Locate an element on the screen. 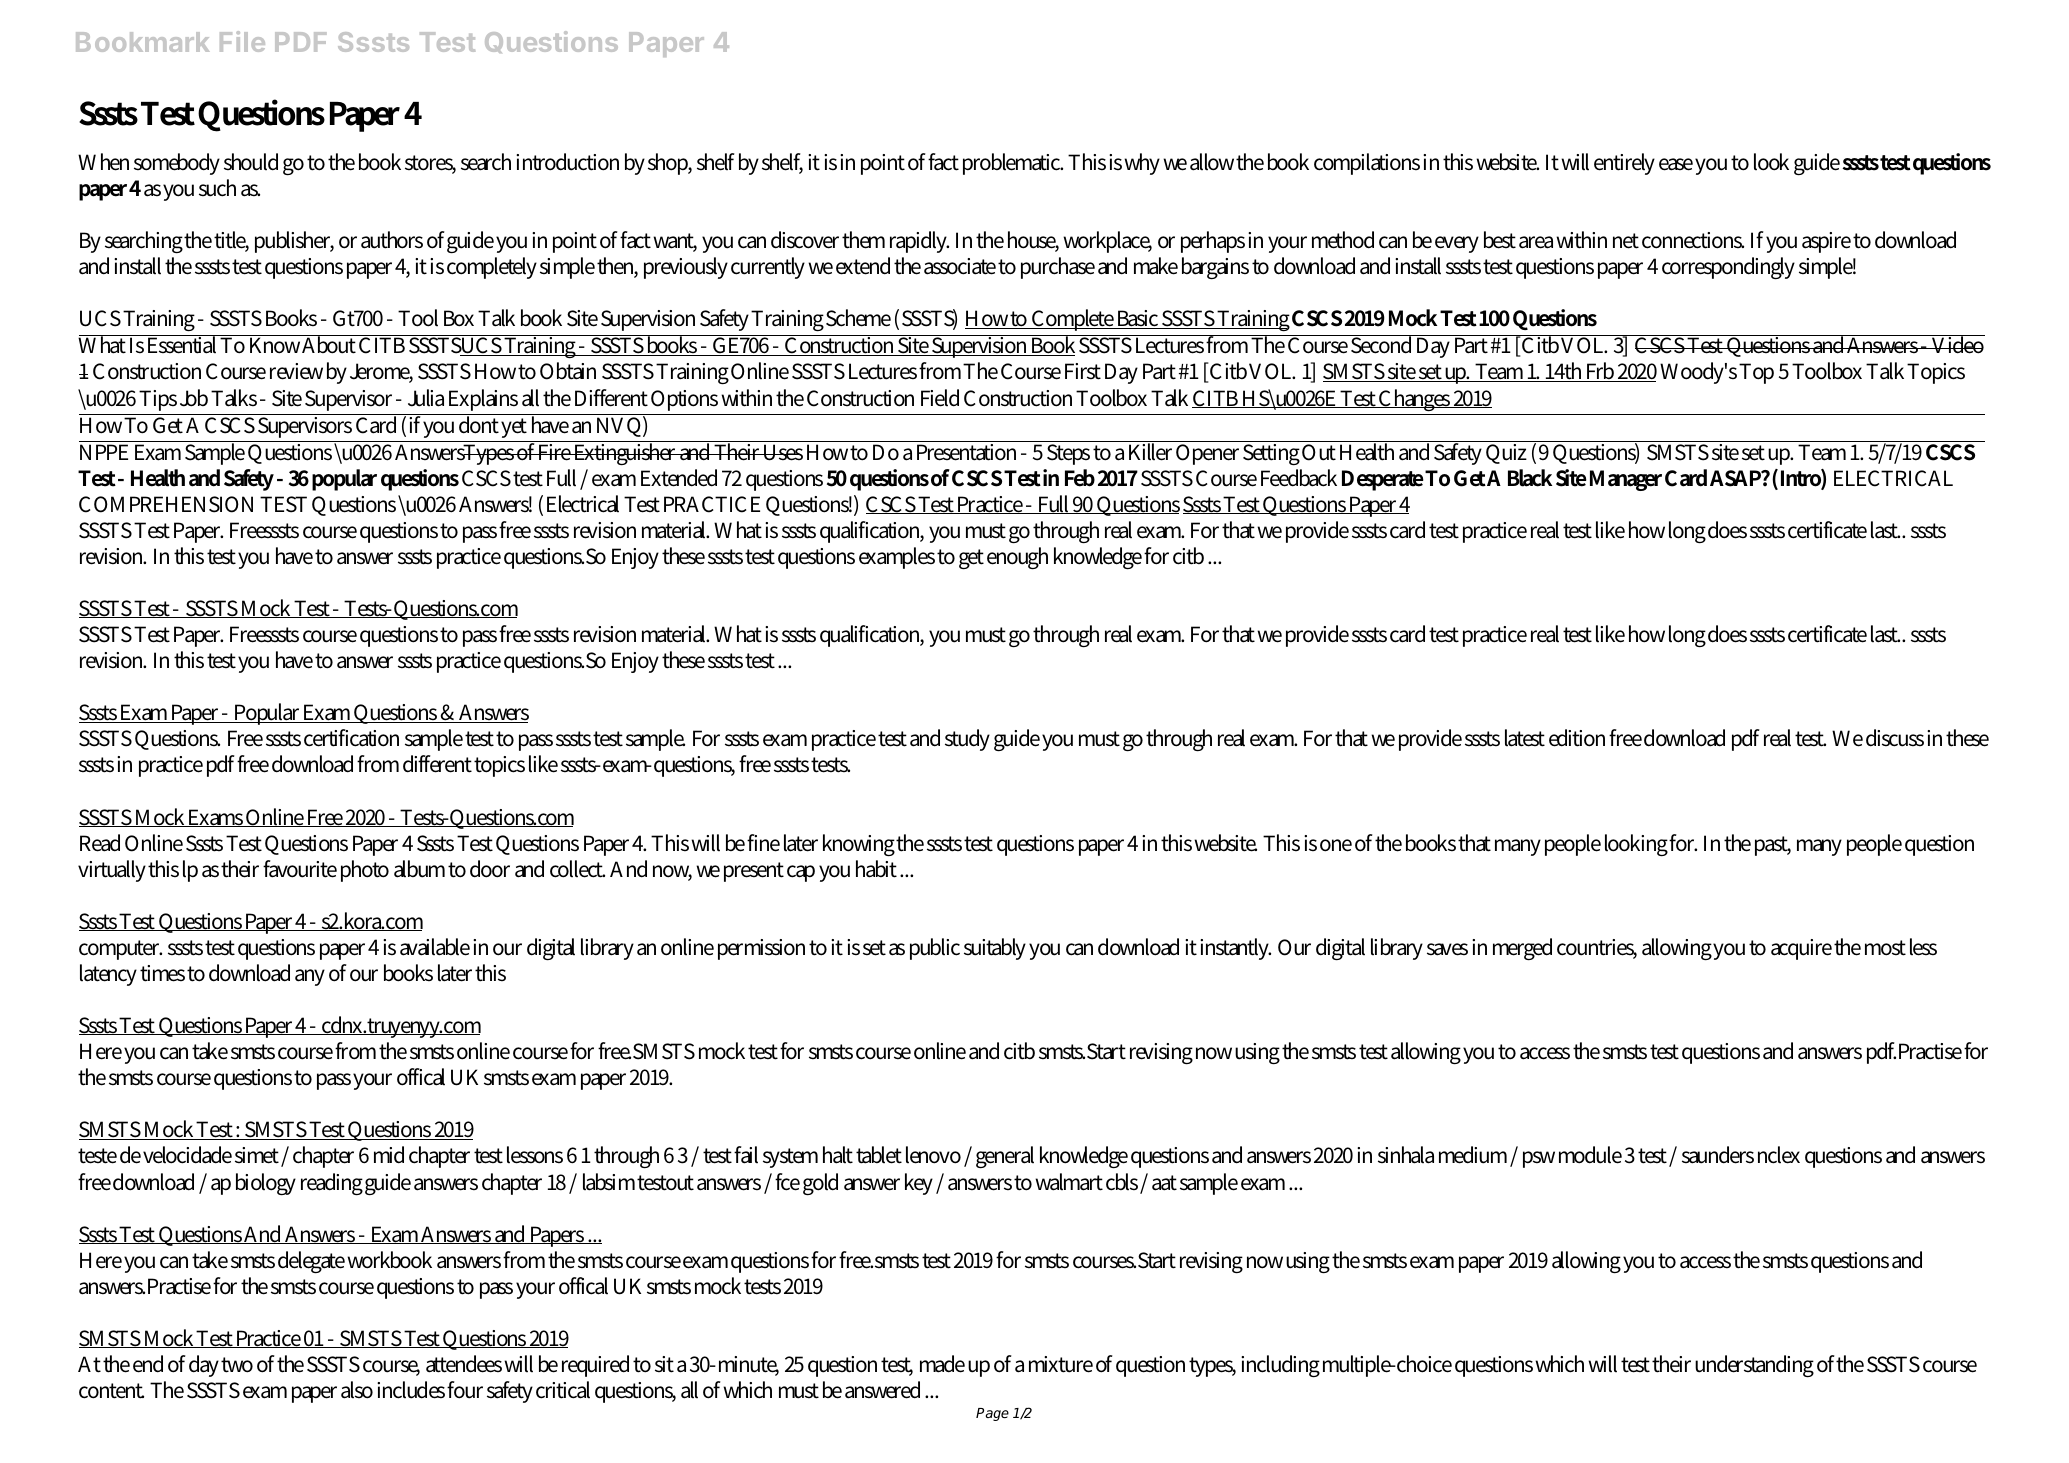 The image size is (2069, 1463). also is located at coordinates (357, 1390).
